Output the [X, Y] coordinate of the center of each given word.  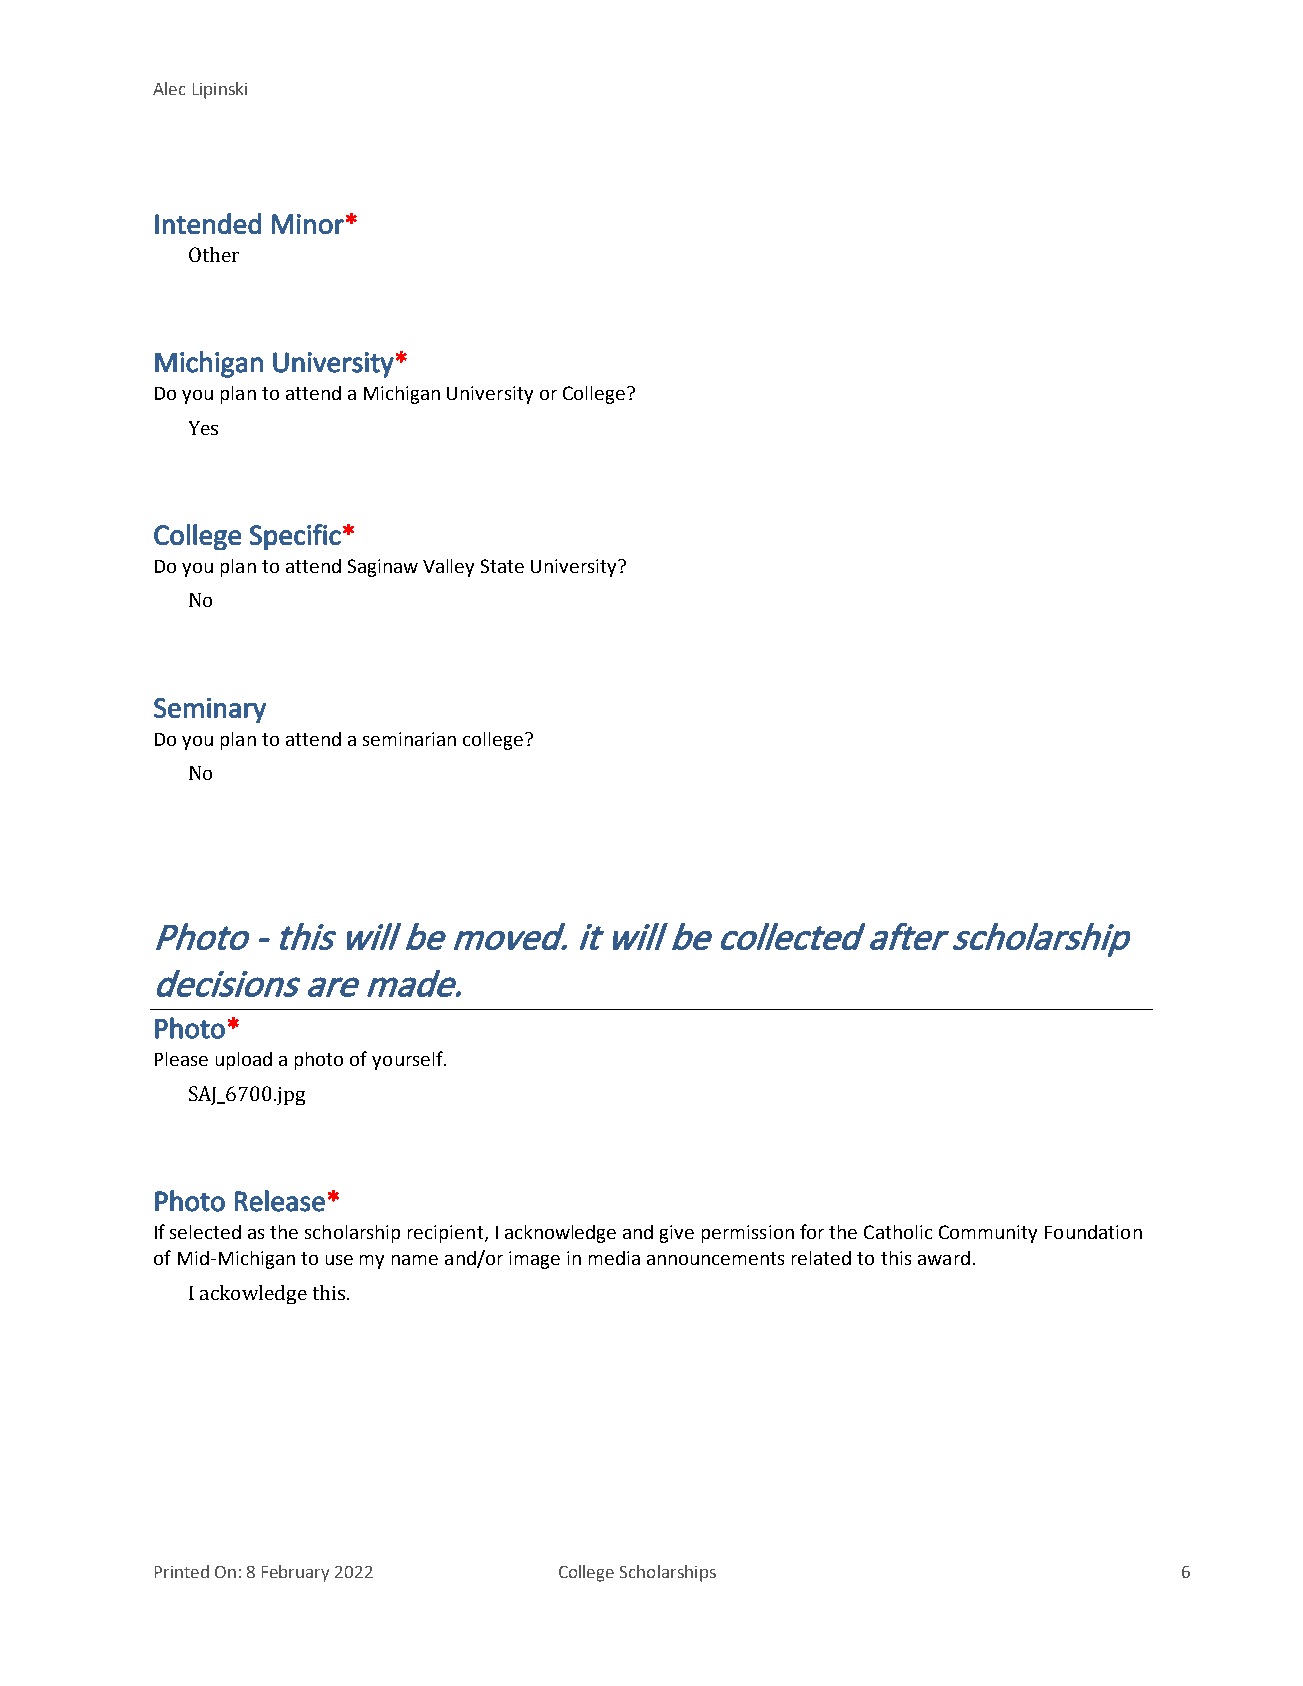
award [944, 1258]
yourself [408, 1060]
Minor [308, 224]
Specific [295, 537]
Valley [448, 568]
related [821, 1258]
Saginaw [383, 568]
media [614, 1258]
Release [280, 1201]
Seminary [210, 710]
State [502, 566]
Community [988, 1234]
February [295, 1573]
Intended [208, 223]
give [677, 1234]
